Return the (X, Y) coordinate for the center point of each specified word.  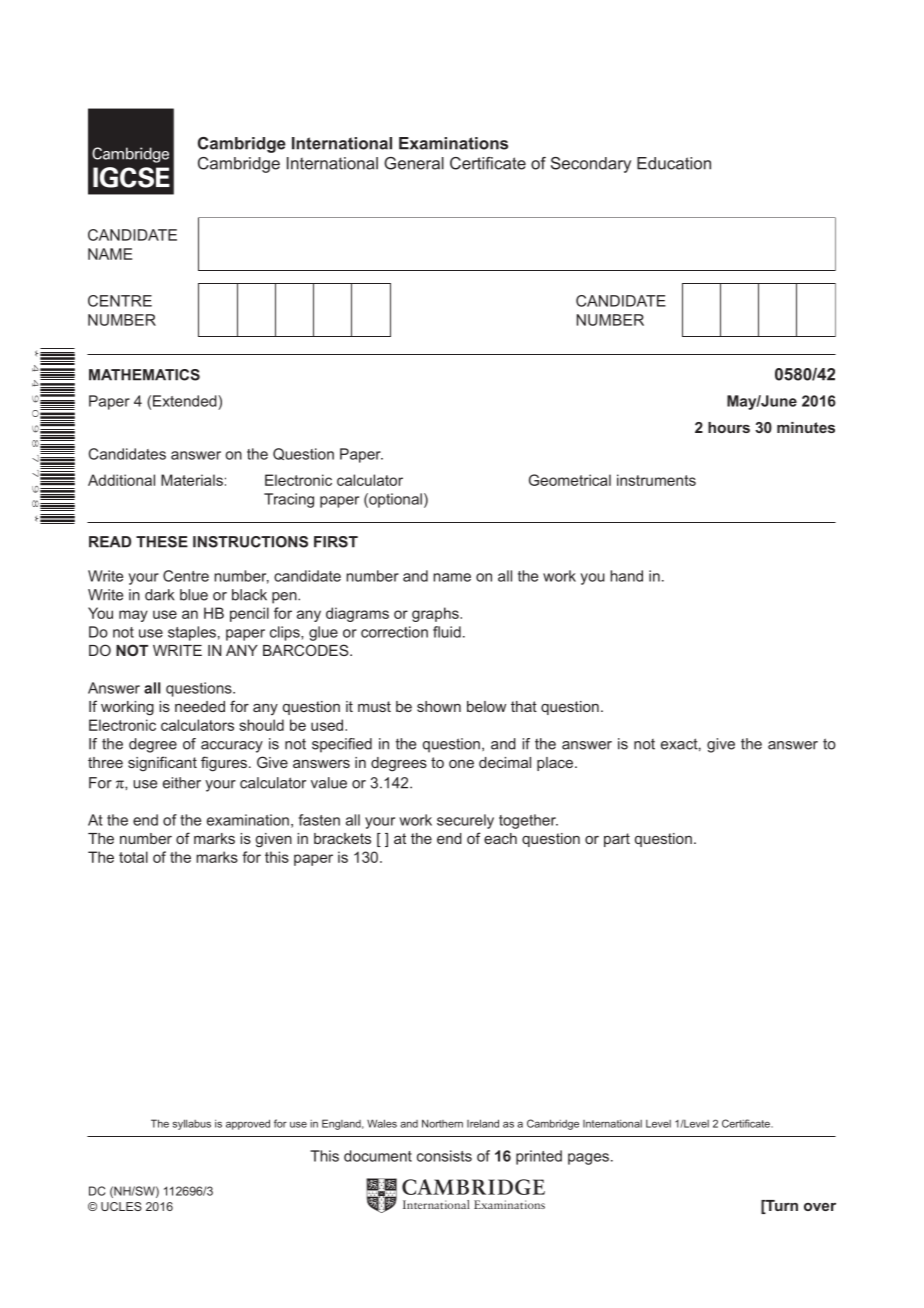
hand (626, 576)
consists (444, 1156)
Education (674, 163)
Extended (186, 401)
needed (200, 706)
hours (729, 427)
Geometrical (570, 480)
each (500, 838)
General (414, 163)
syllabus (192, 1124)
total (133, 857)
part (617, 840)
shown (439, 706)
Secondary (591, 165)
